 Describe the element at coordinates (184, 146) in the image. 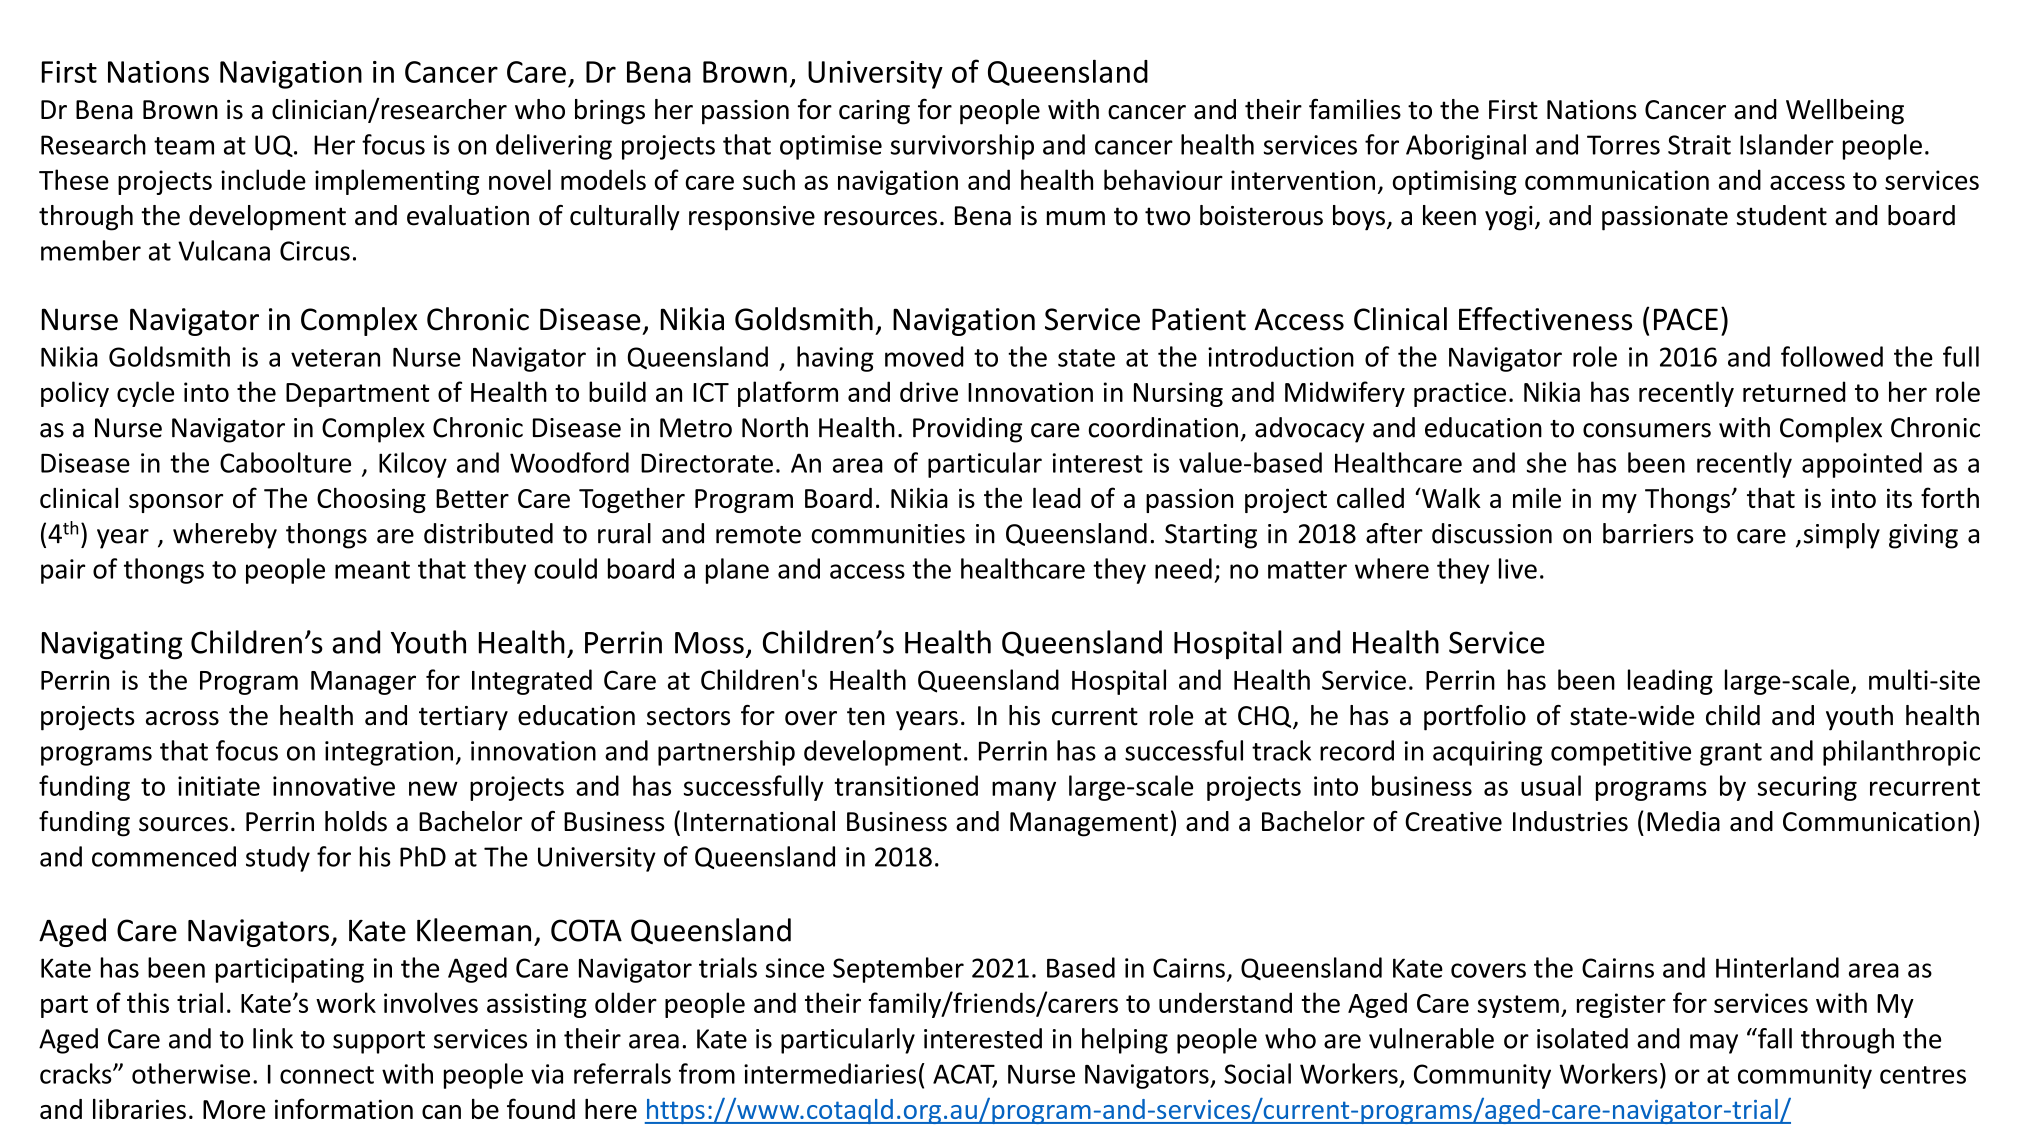

I see `team` at that location.
